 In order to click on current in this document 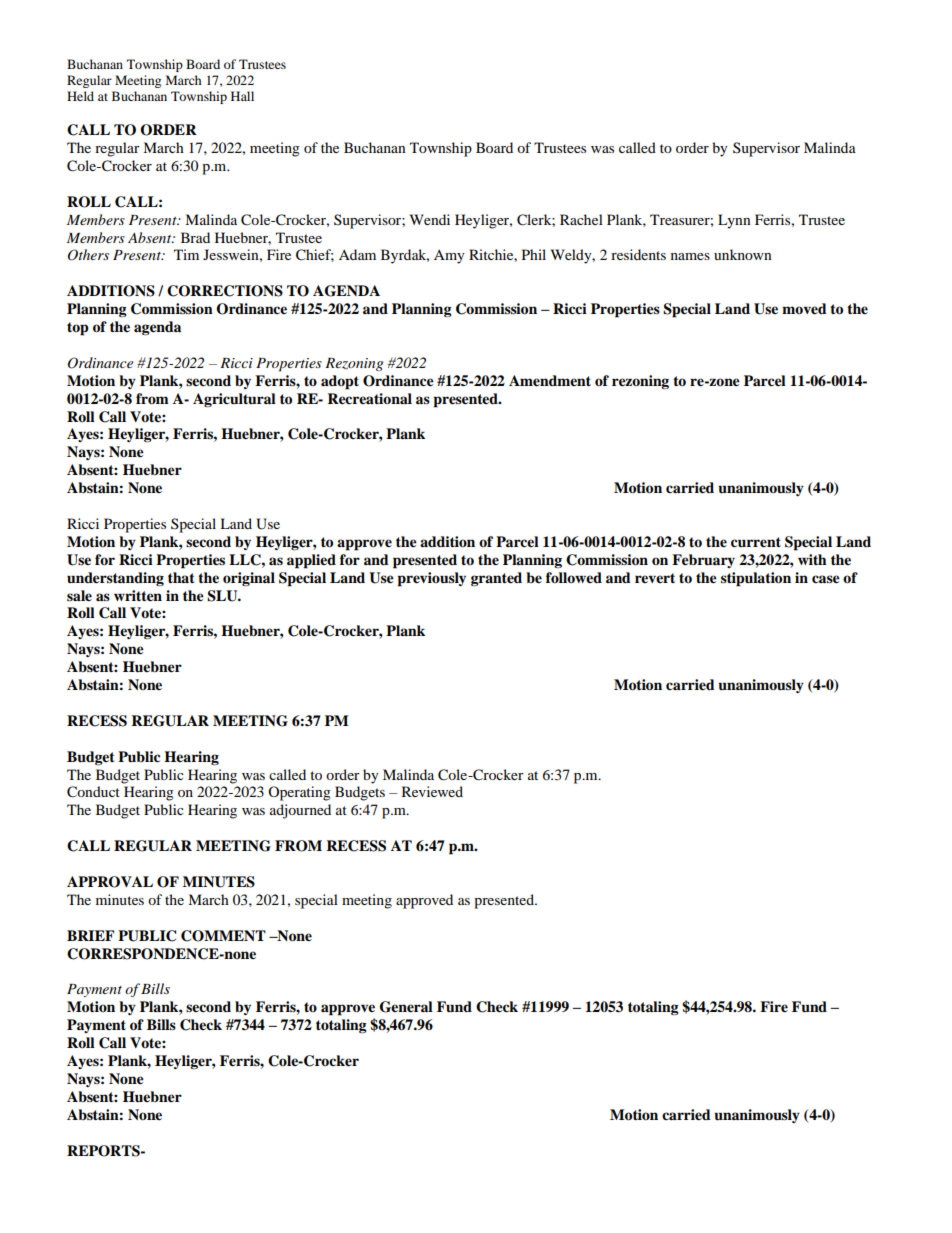, I will do `click(756, 542)`.
